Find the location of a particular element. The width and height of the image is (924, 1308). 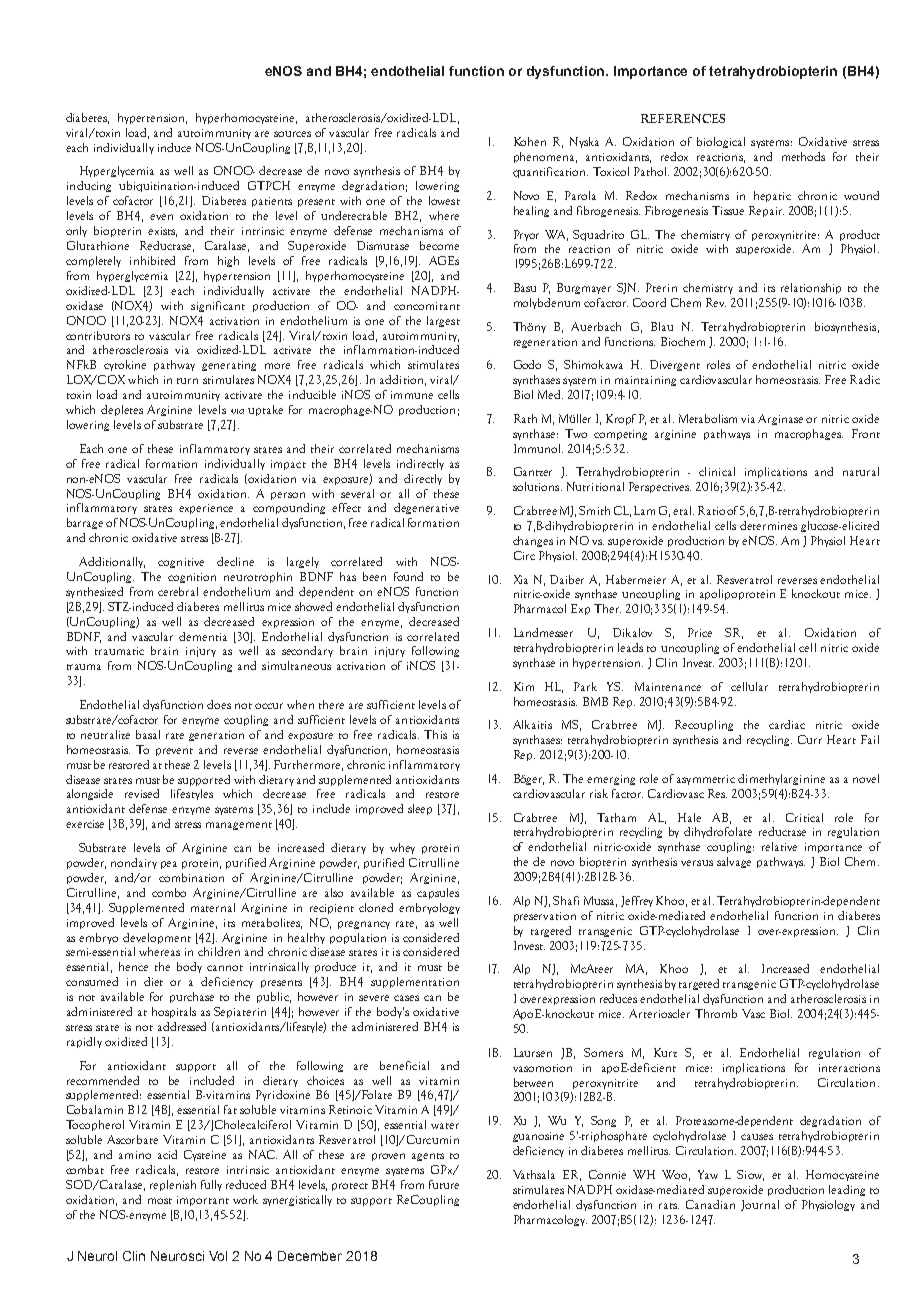

Kohen is located at coordinates (530, 141).
